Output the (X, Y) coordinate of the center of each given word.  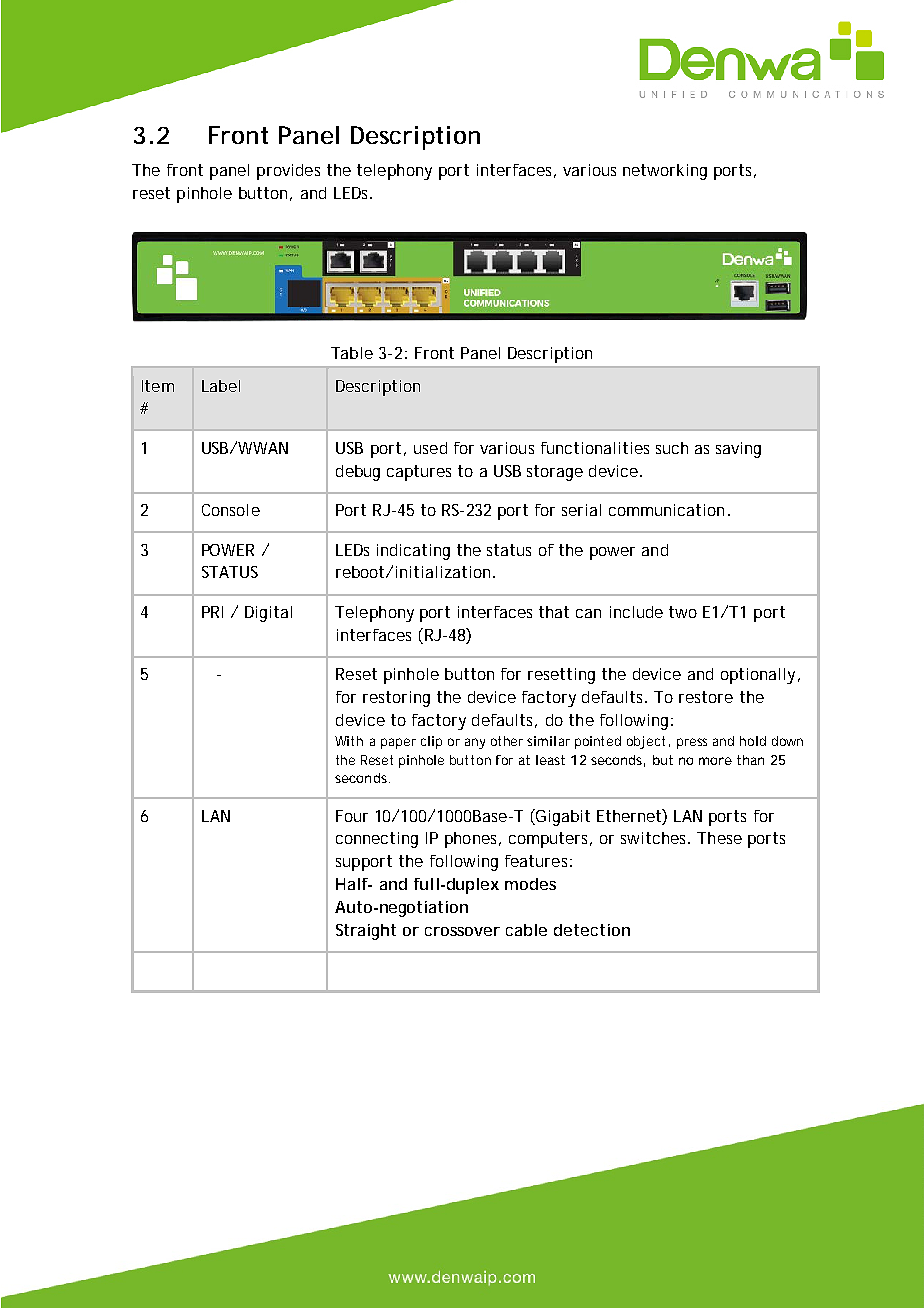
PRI (212, 612)
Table (352, 353)
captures (419, 473)
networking (665, 172)
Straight (366, 932)
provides (288, 172)
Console (231, 510)
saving (738, 450)
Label (221, 386)
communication (666, 510)
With (349, 741)
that (554, 612)
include (636, 612)
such (672, 448)
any (475, 743)
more (715, 761)
